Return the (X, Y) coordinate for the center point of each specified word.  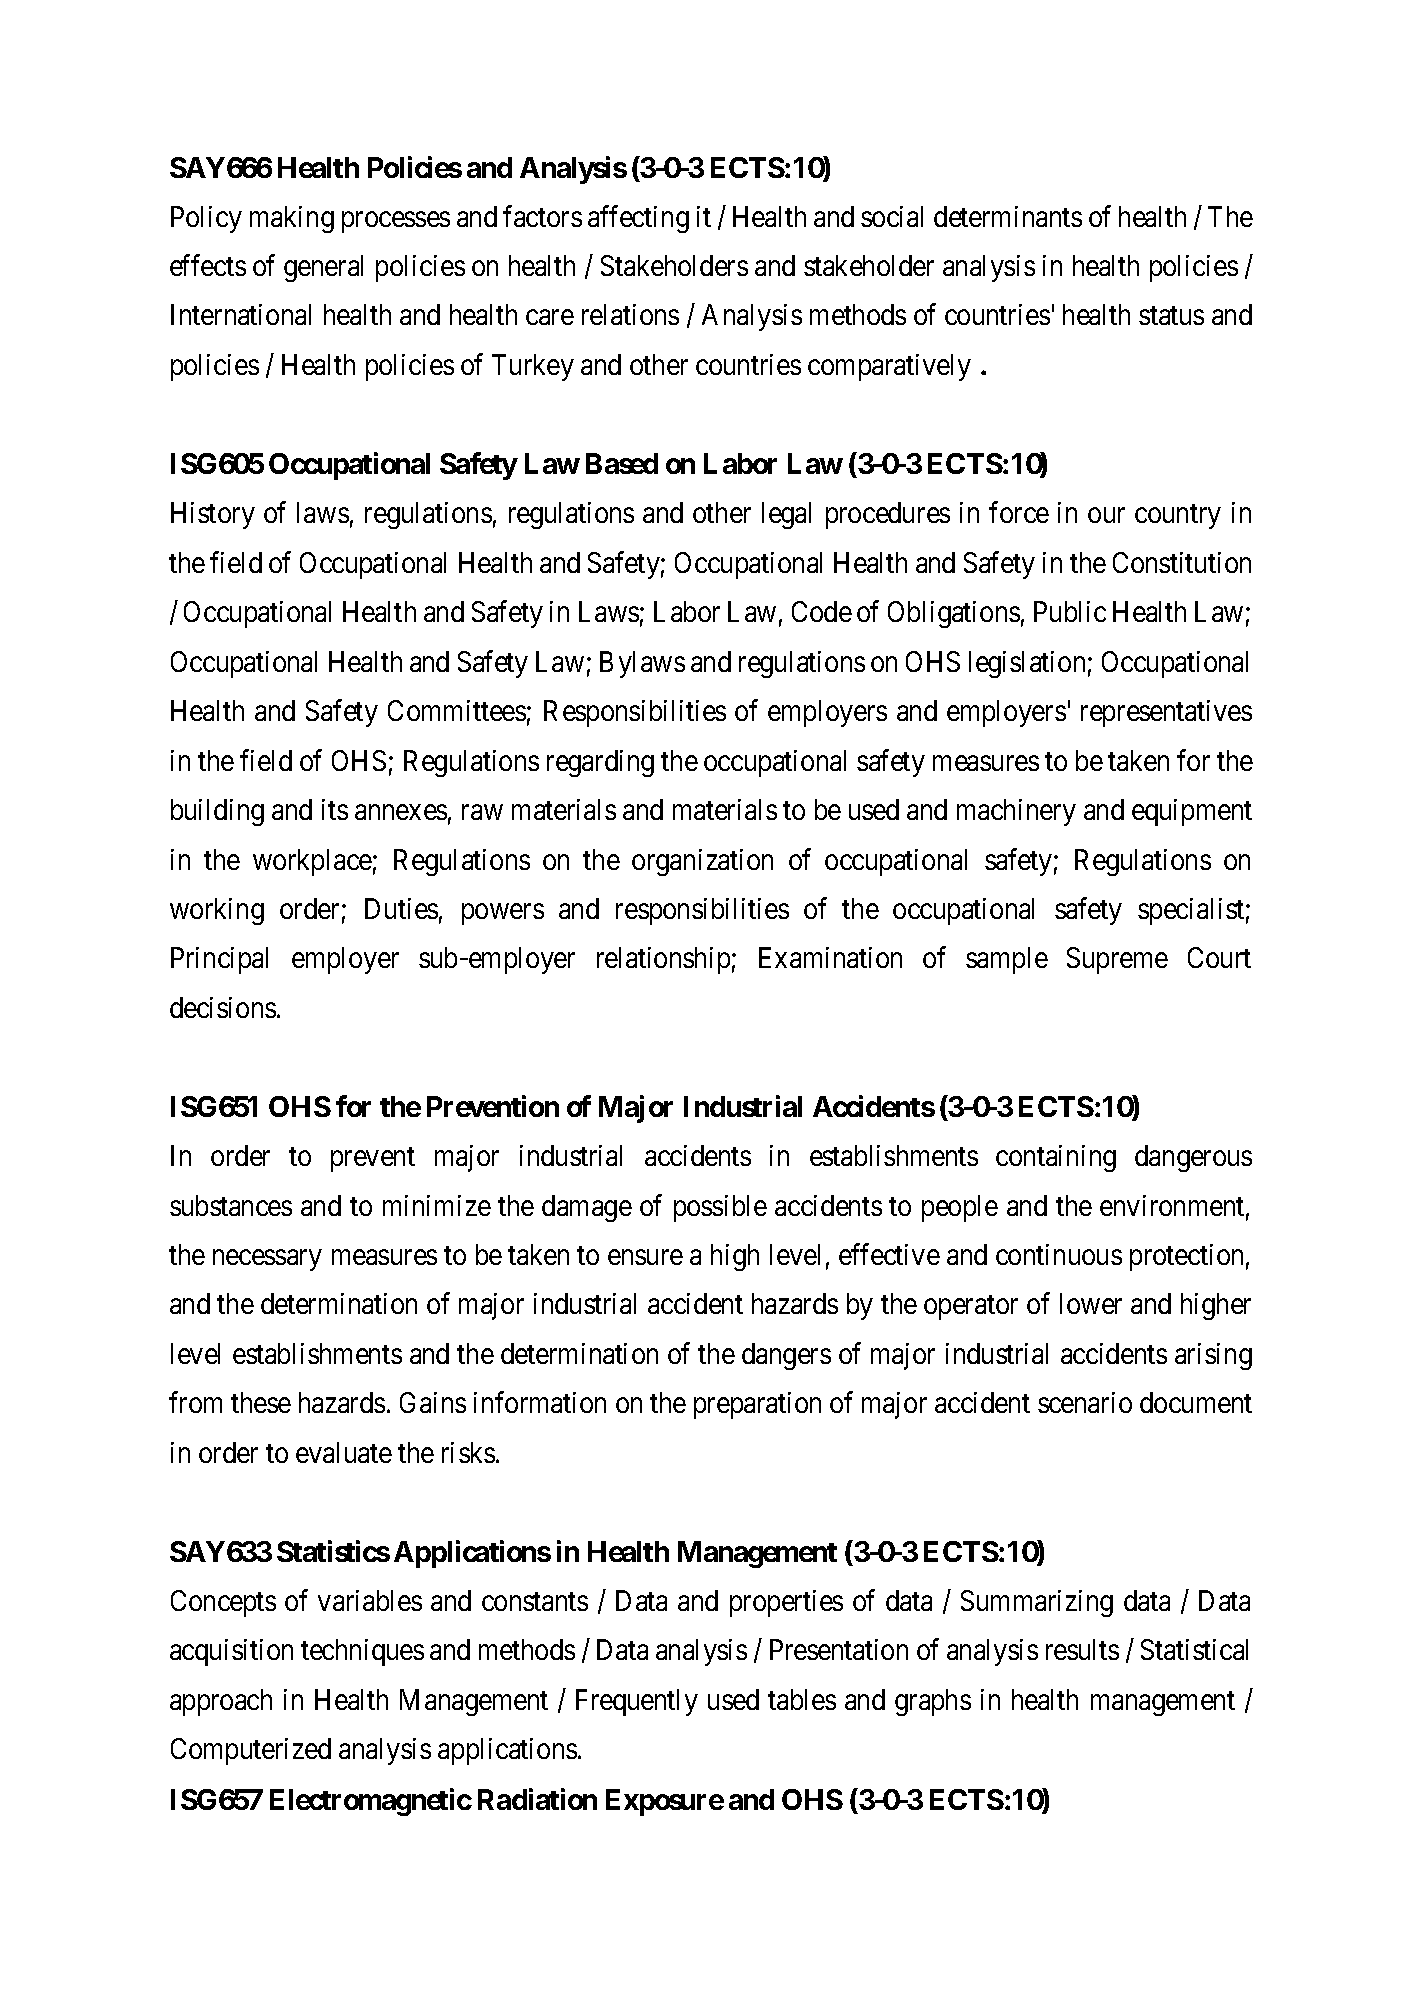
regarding (600, 763)
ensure (645, 1257)
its (335, 809)
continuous (1059, 1254)
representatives (1166, 713)
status (1171, 316)
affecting (638, 219)
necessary (267, 1260)
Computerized (251, 1751)
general (323, 268)
